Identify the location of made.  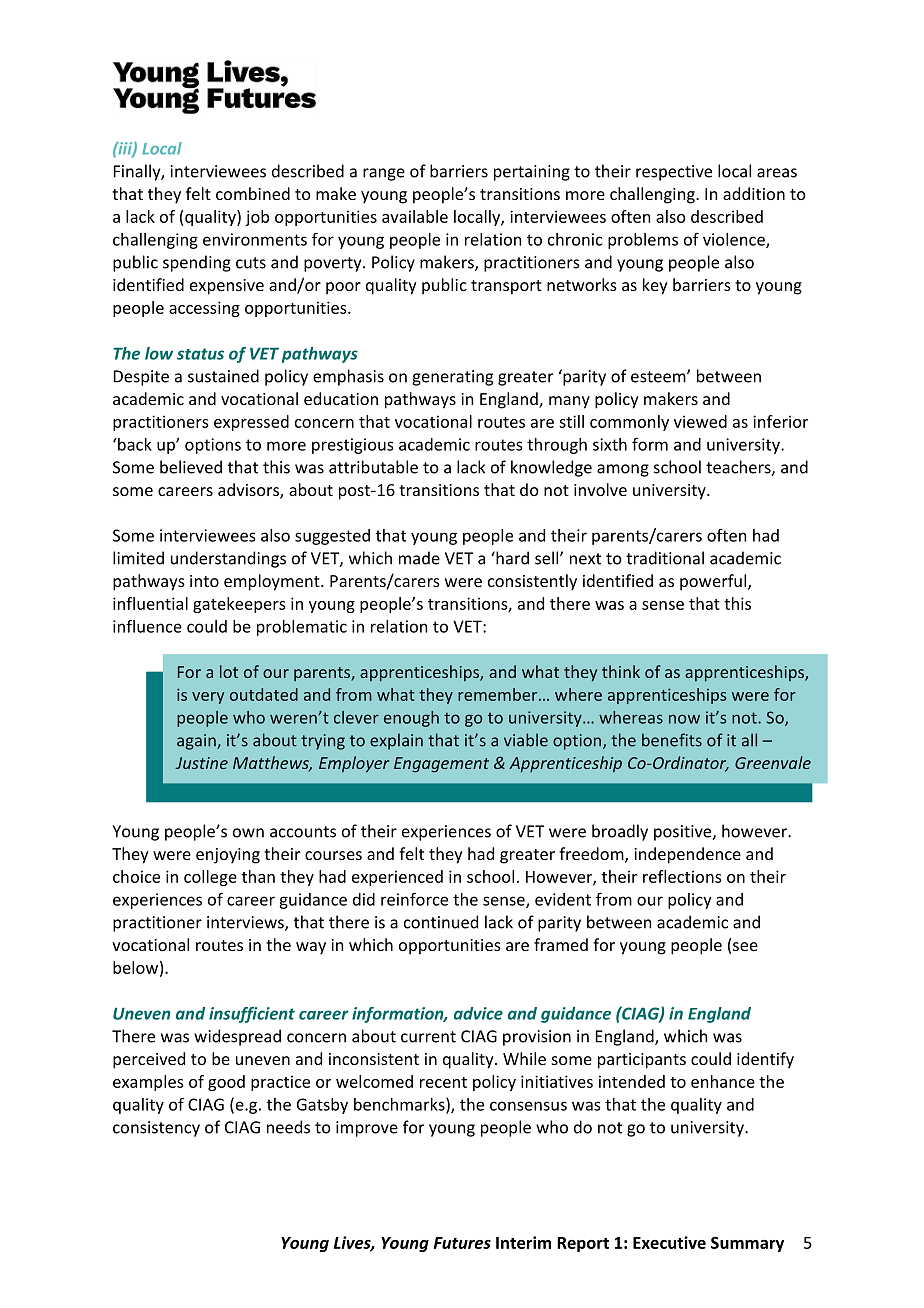
(419, 558).
